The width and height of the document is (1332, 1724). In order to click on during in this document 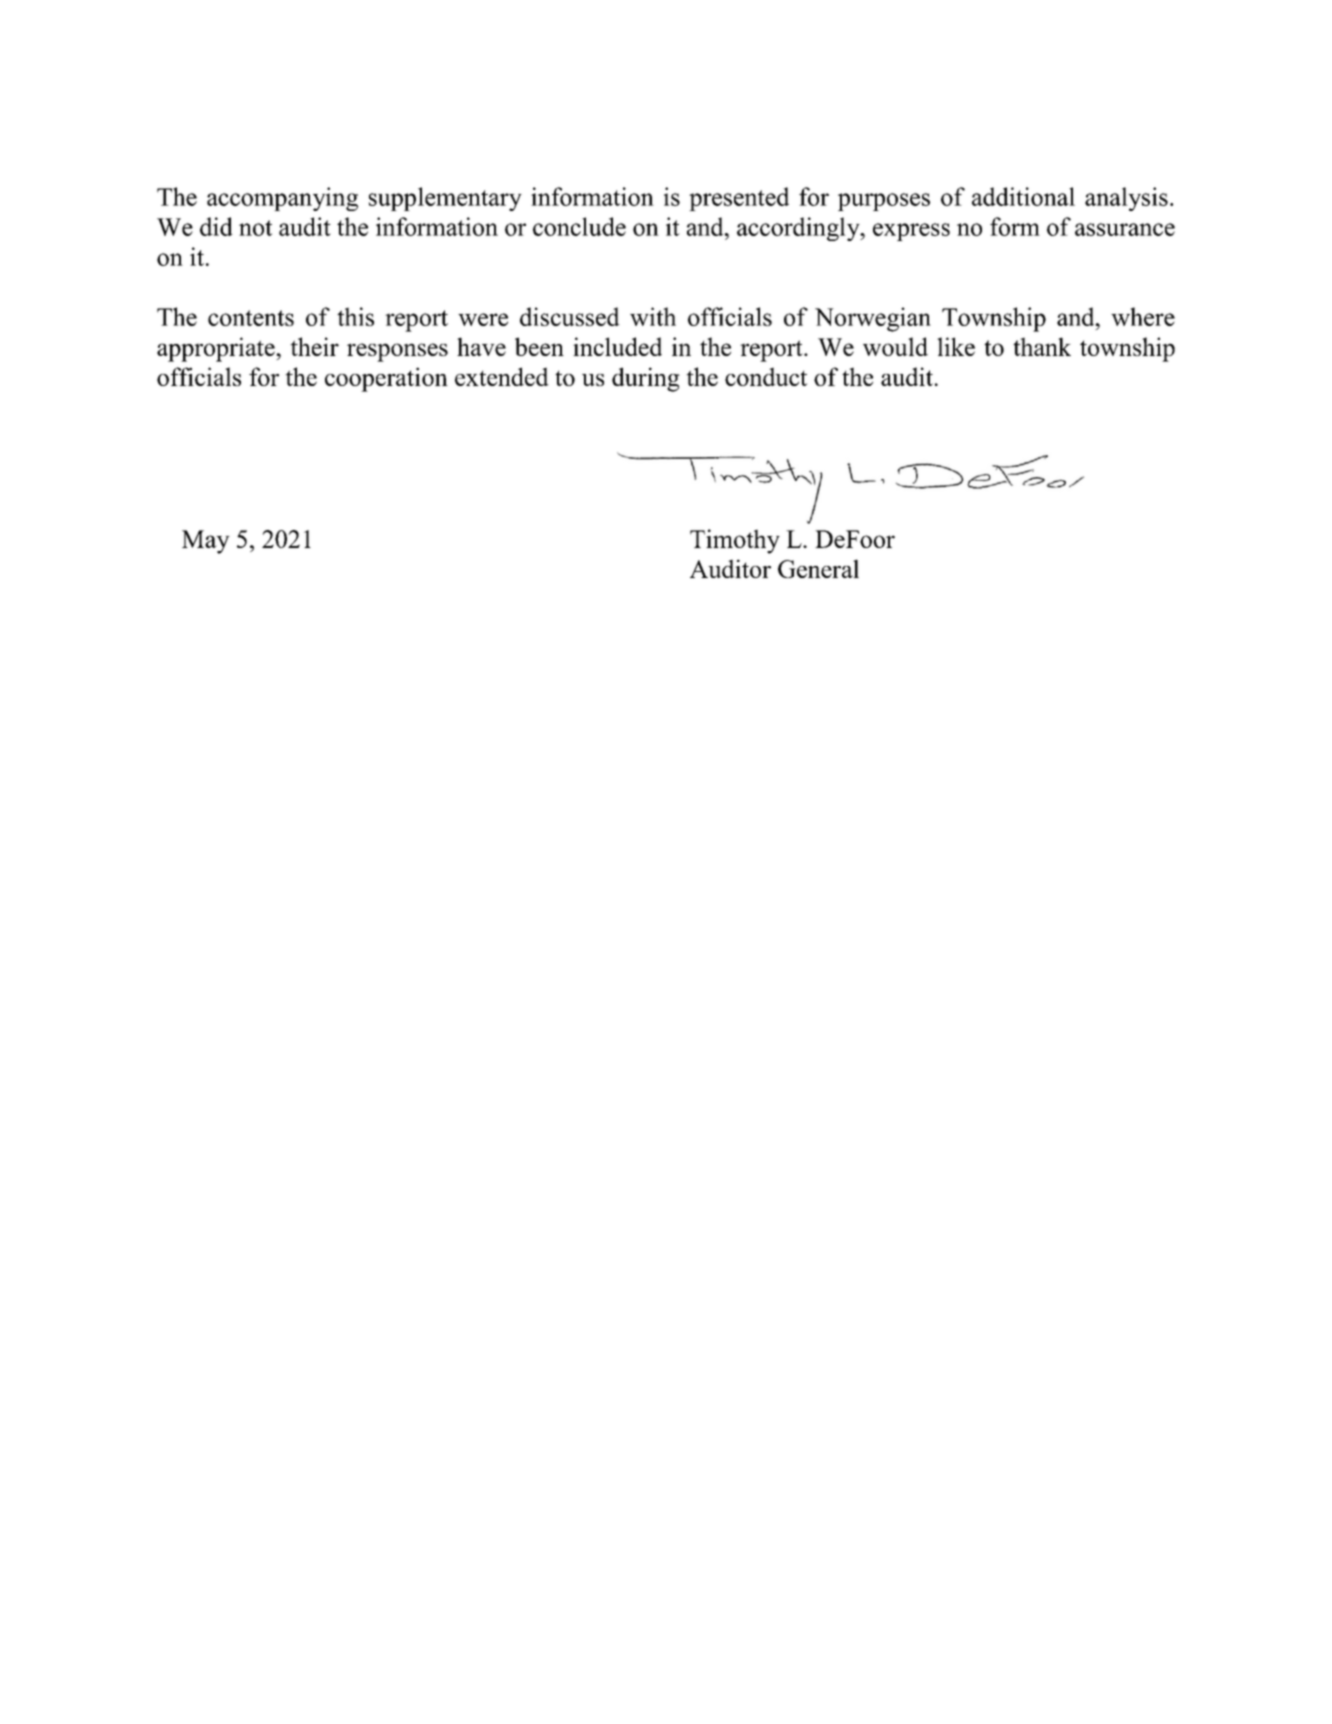, I will do `click(646, 379)`.
